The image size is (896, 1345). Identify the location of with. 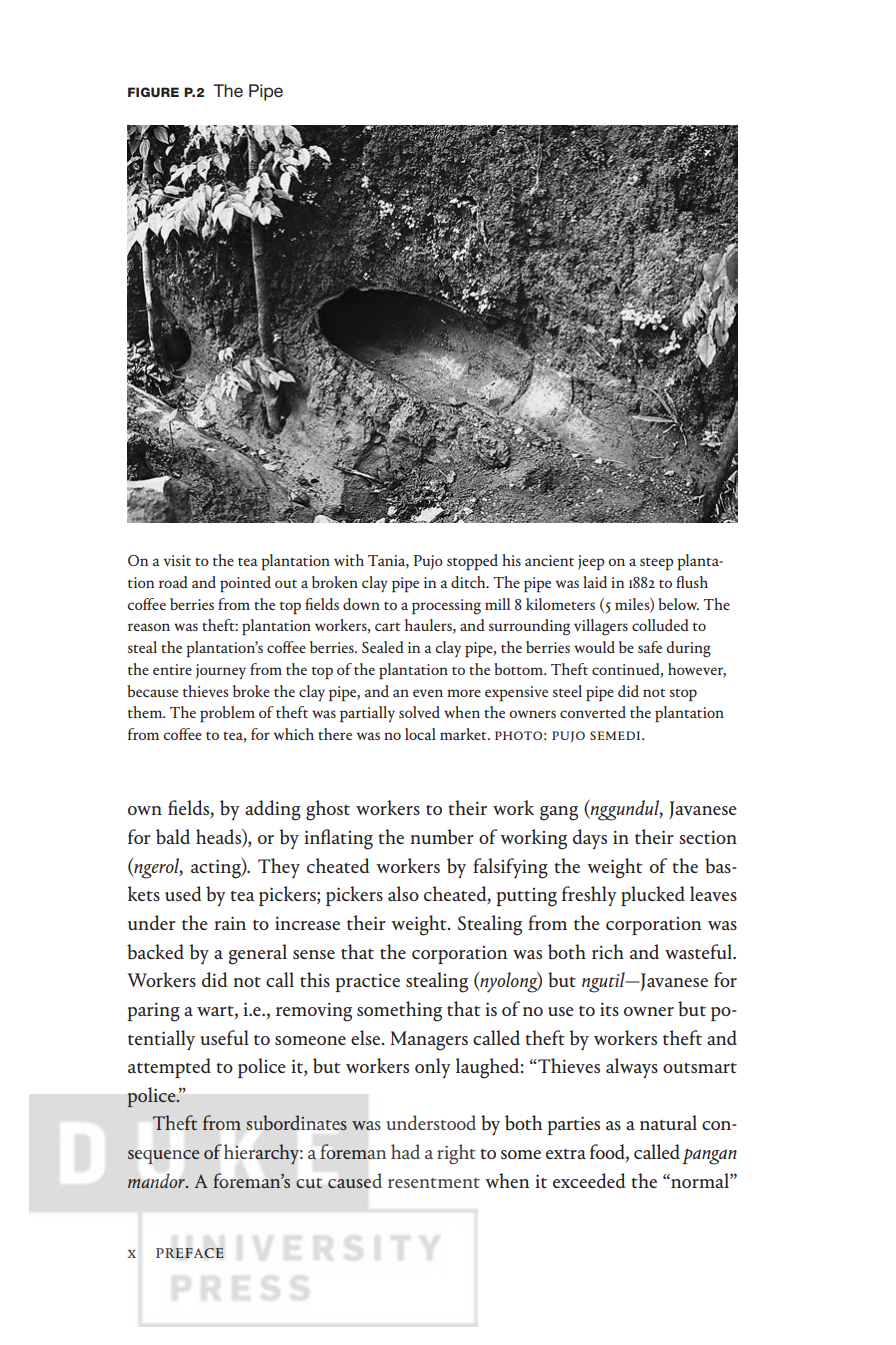
(349, 560).
